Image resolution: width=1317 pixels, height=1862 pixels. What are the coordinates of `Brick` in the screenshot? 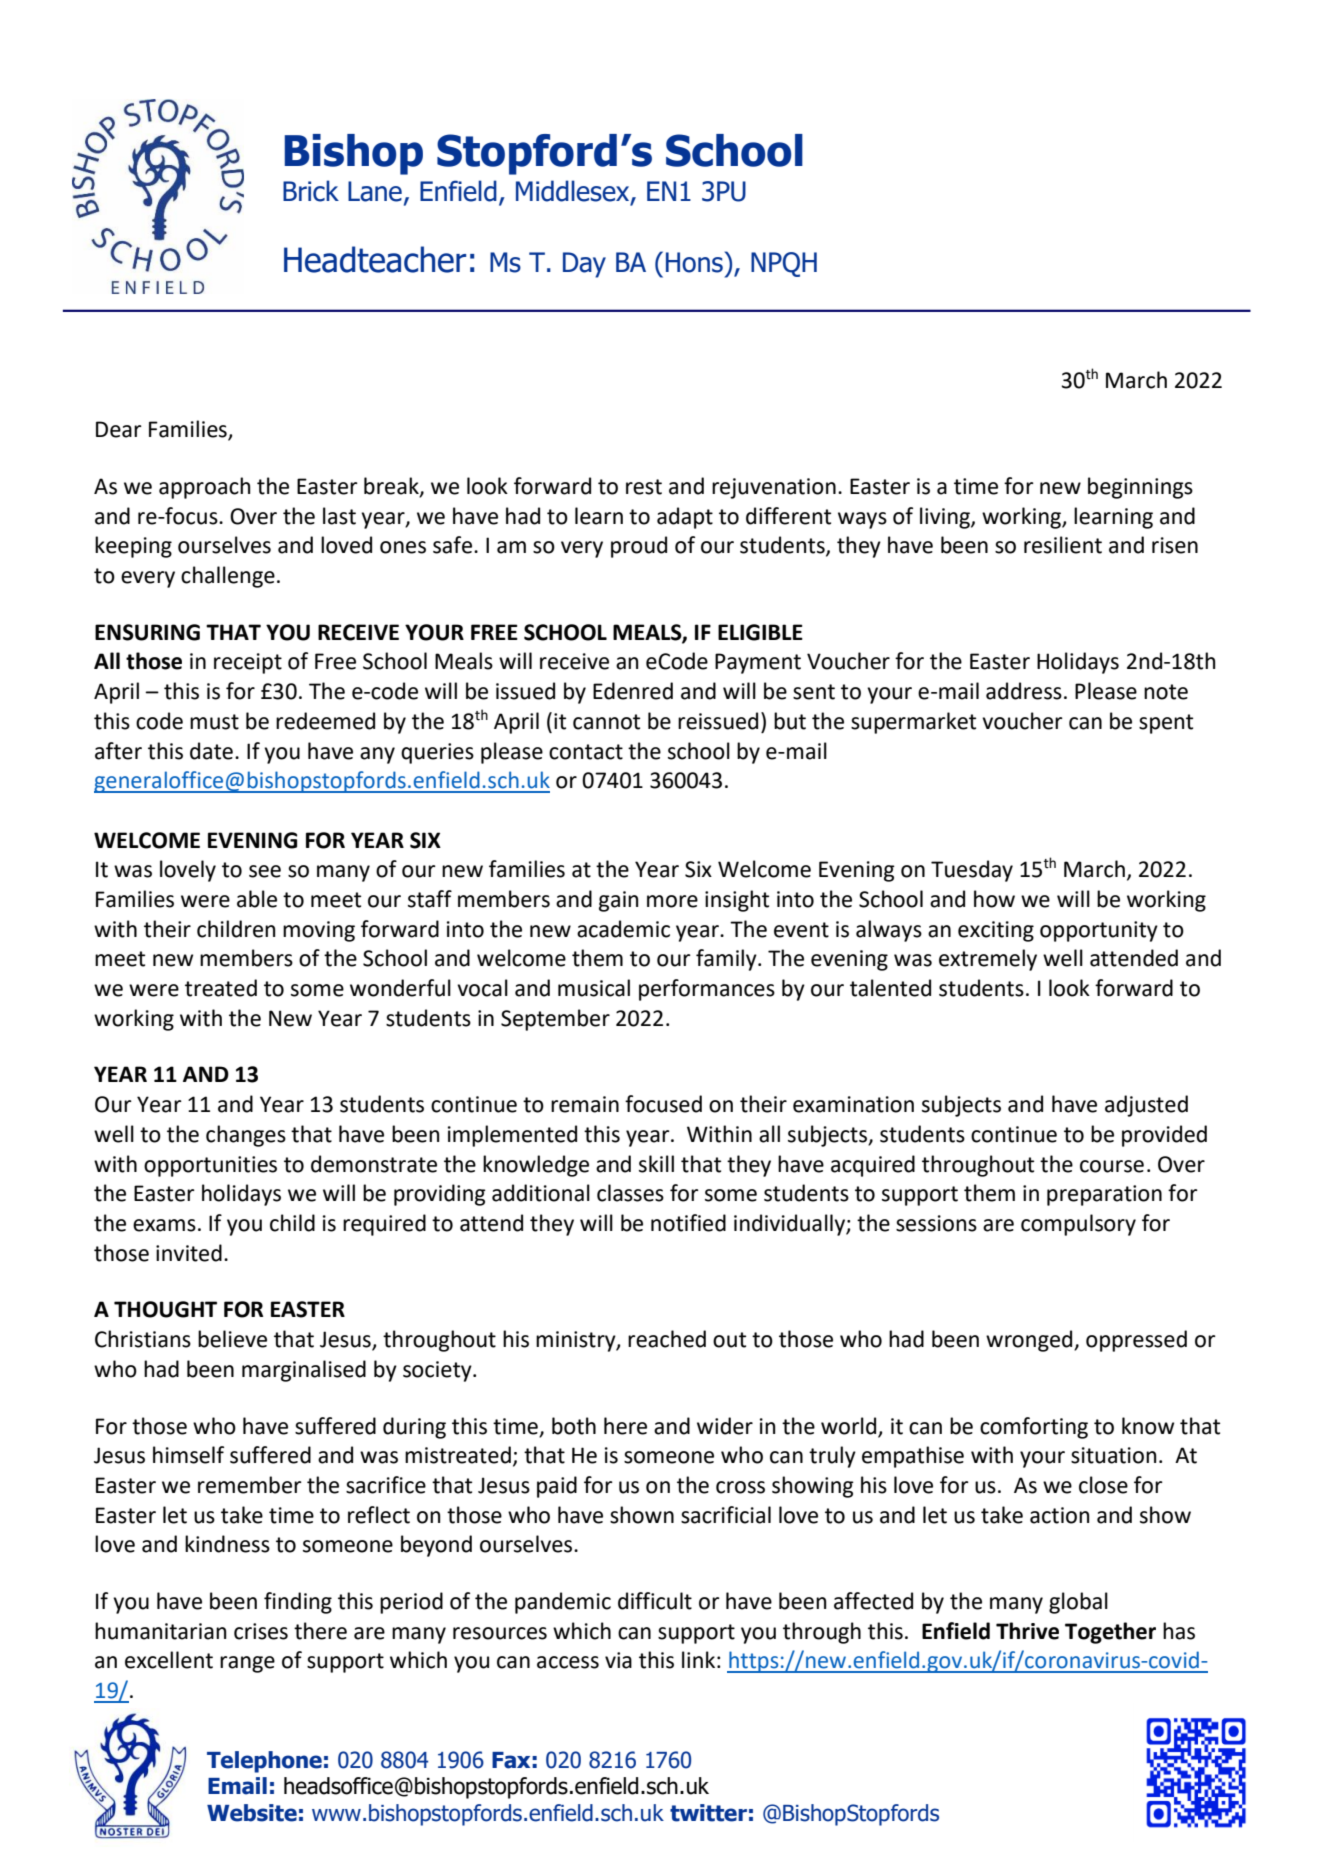 It's located at (311, 191).
